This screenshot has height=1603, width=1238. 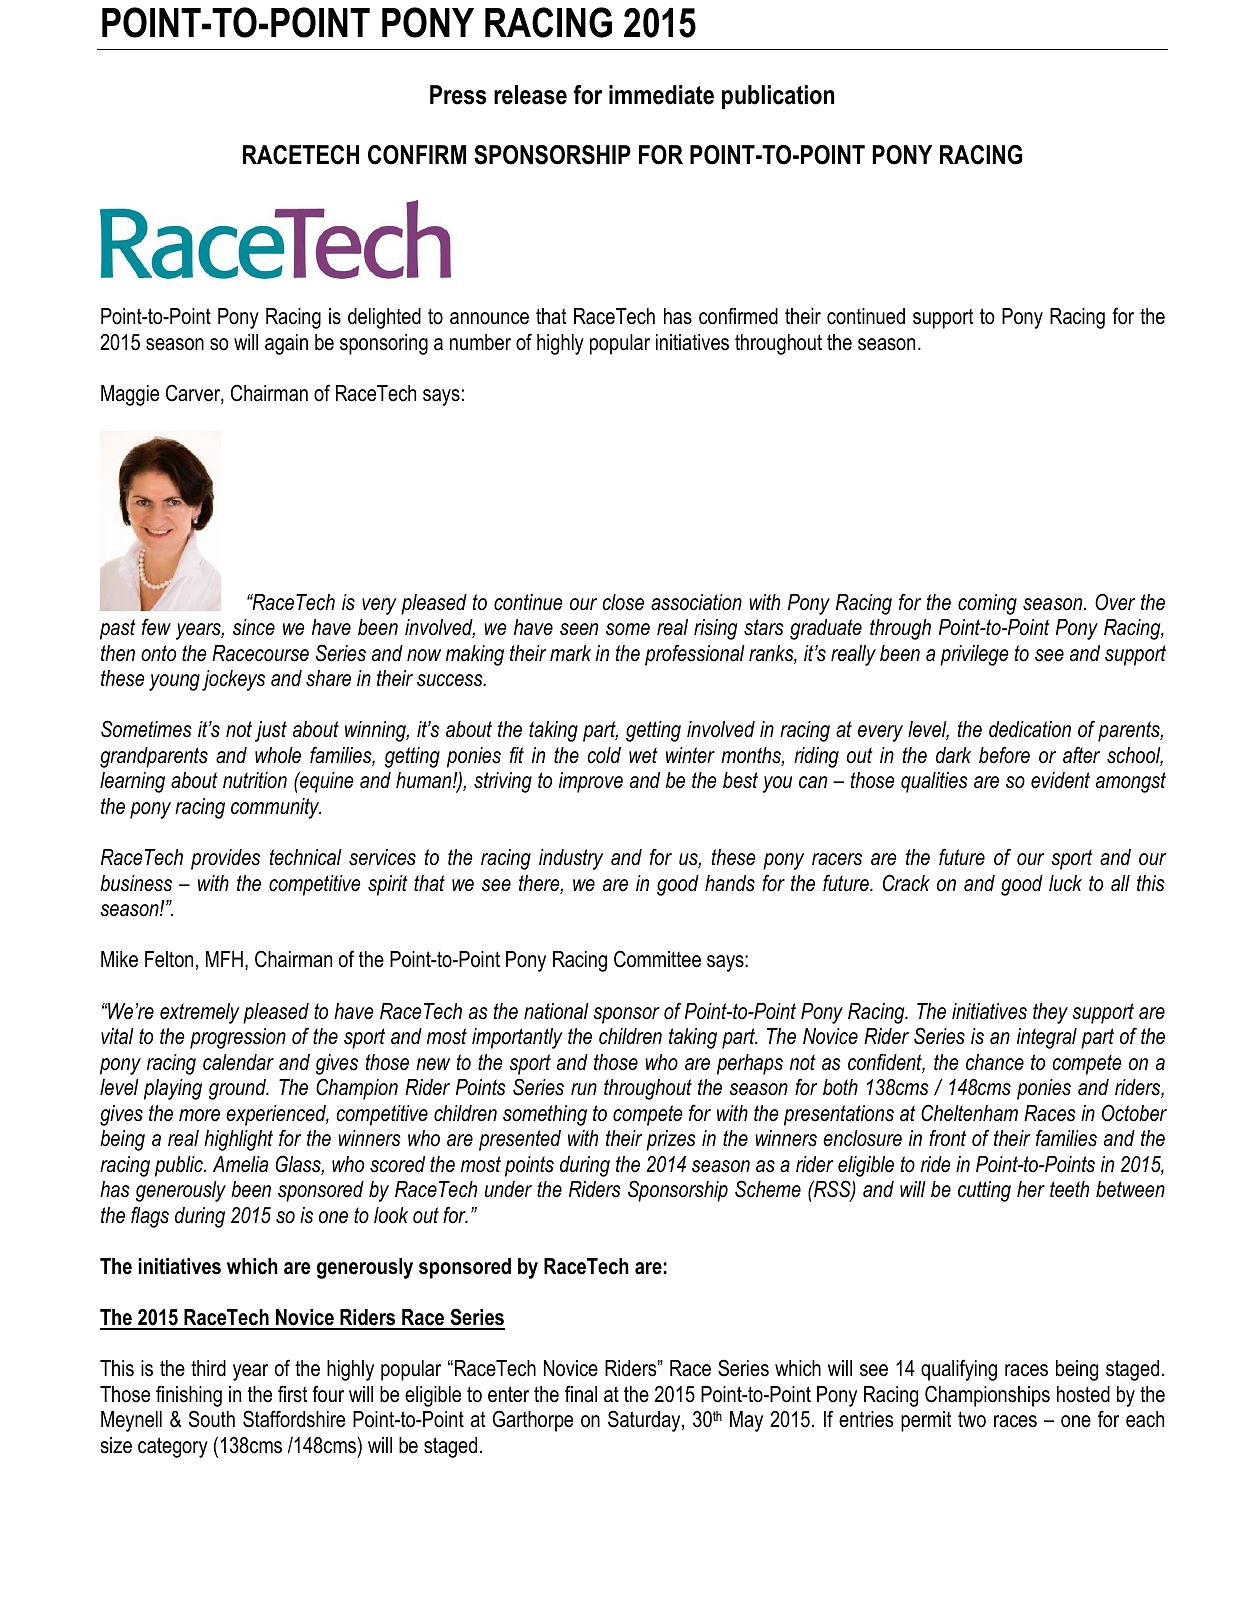 What do you see at coordinates (987, 604) in the screenshot?
I see `coming` at bounding box center [987, 604].
